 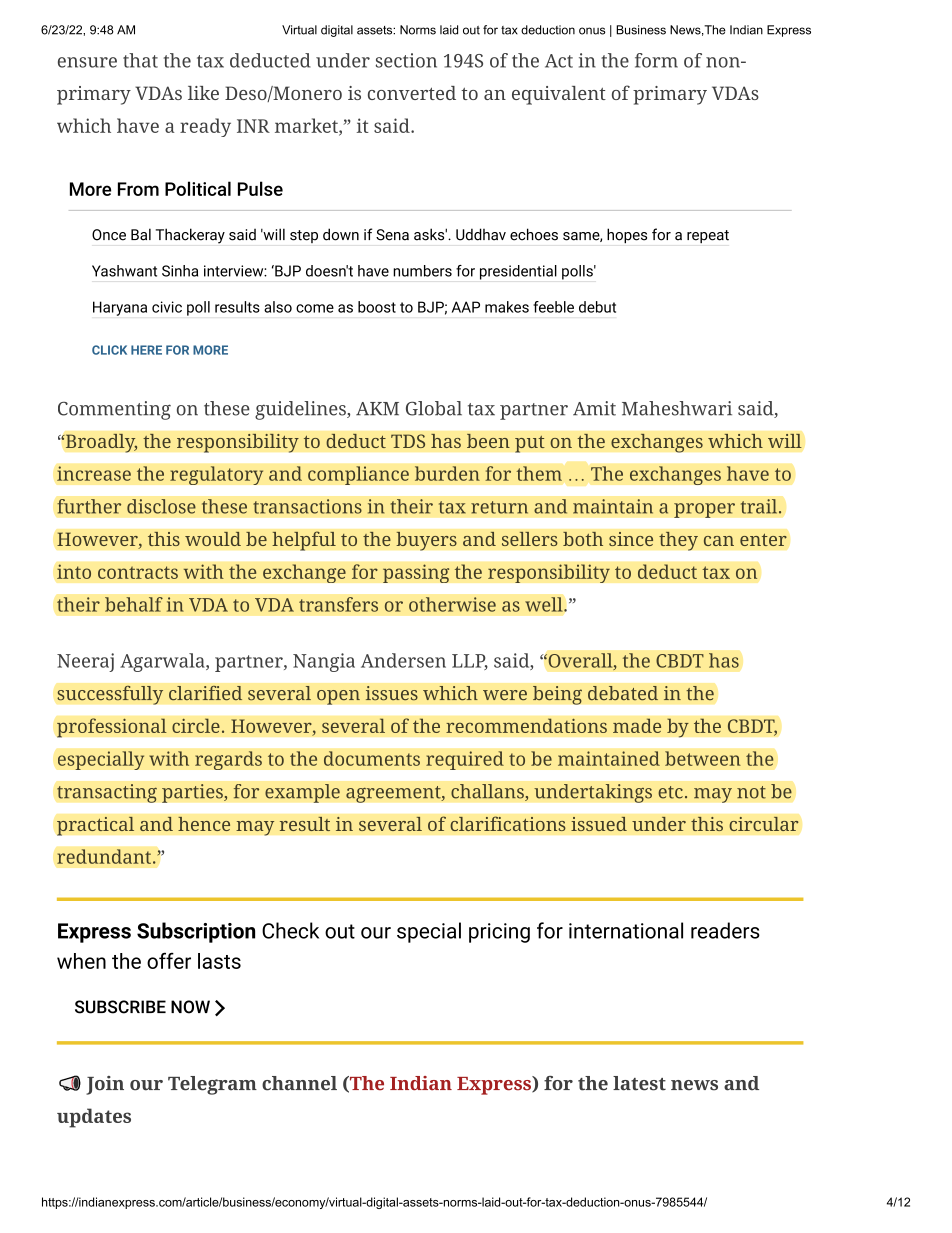 What do you see at coordinates (299, 1083) in the document?
I see `channel` at bounding box center [299, 1083].
